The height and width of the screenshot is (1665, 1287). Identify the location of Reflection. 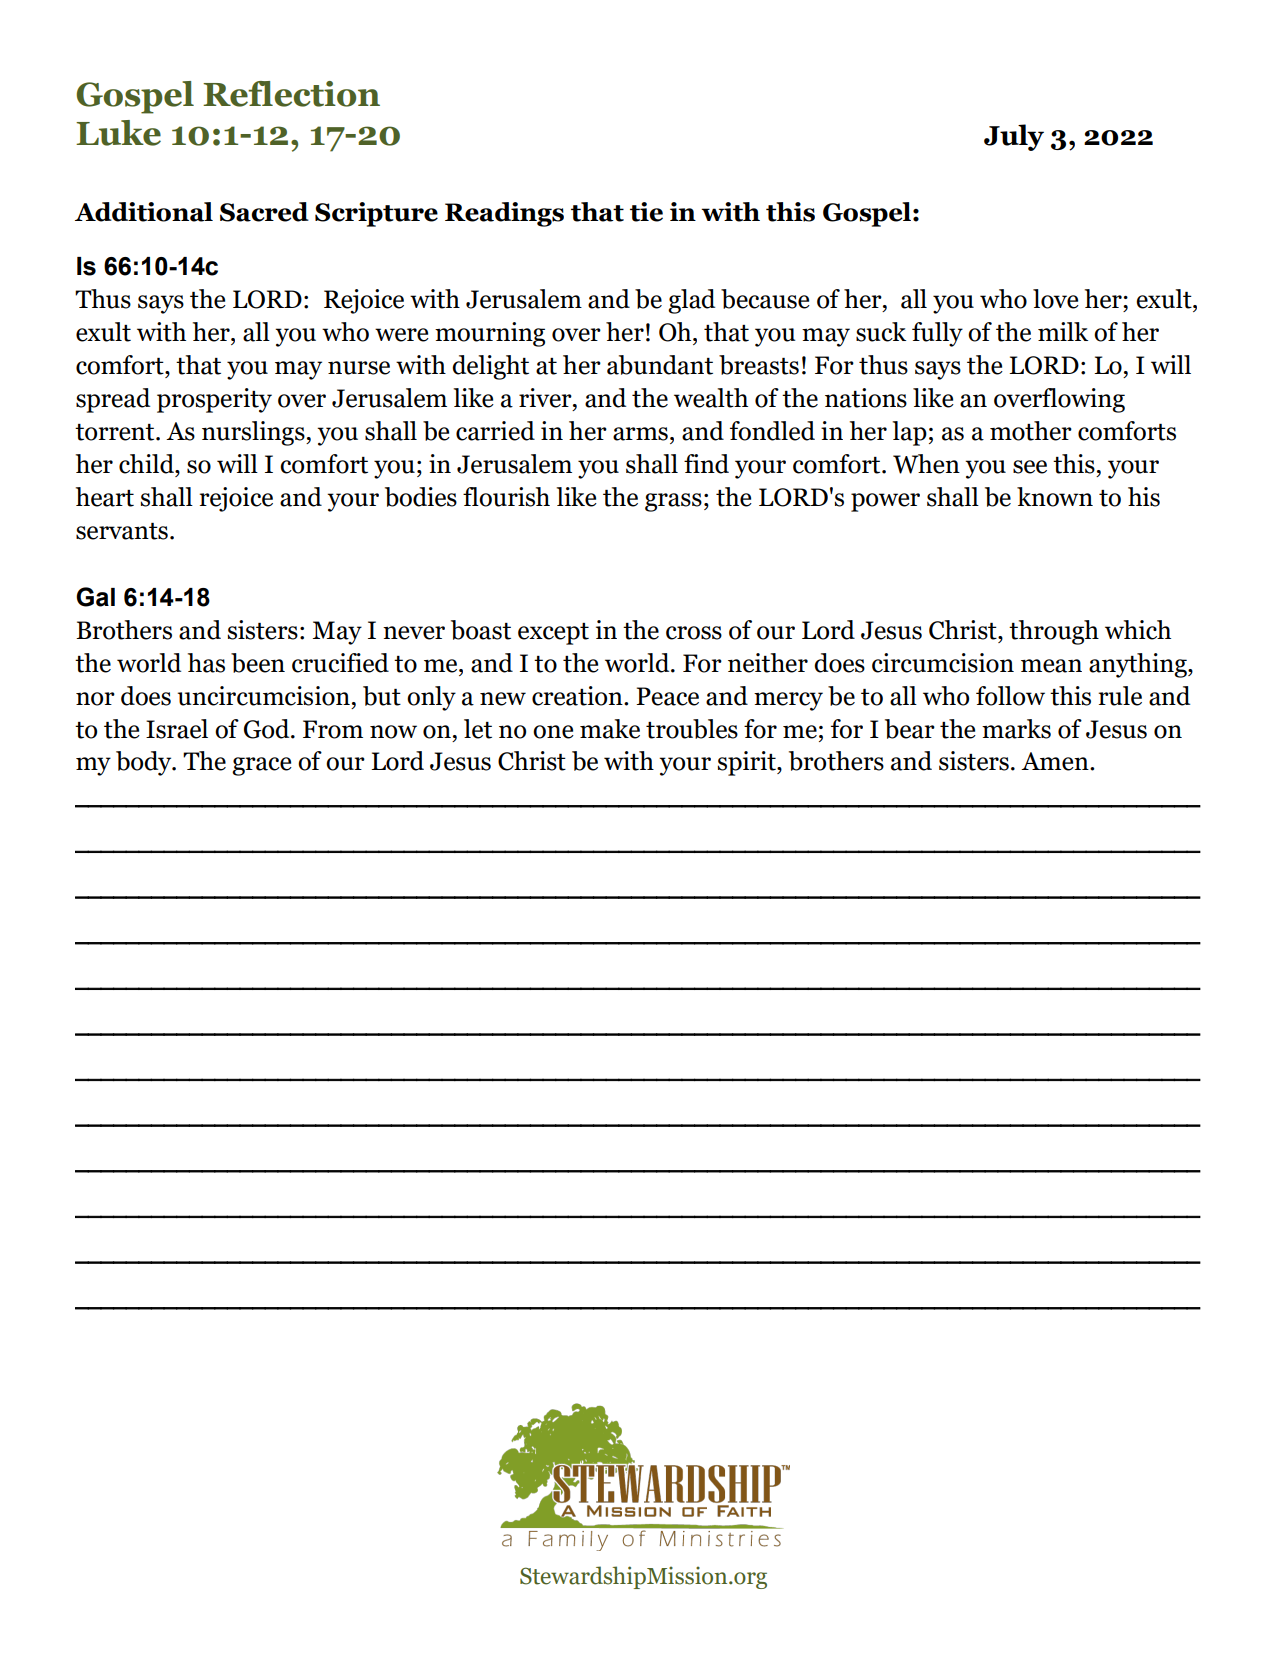
(291, 94).
